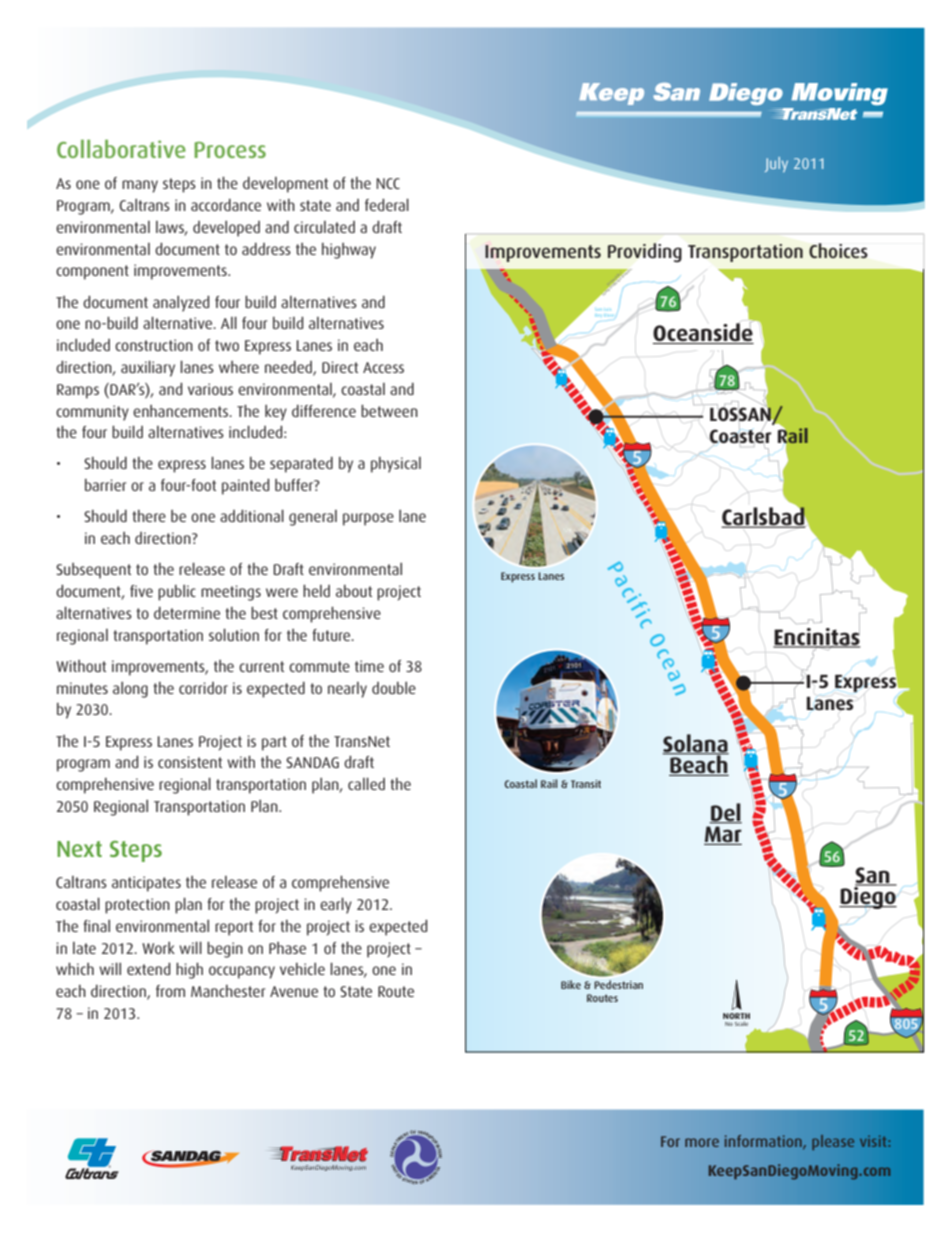  I want to click on July, so click(776, 164).
